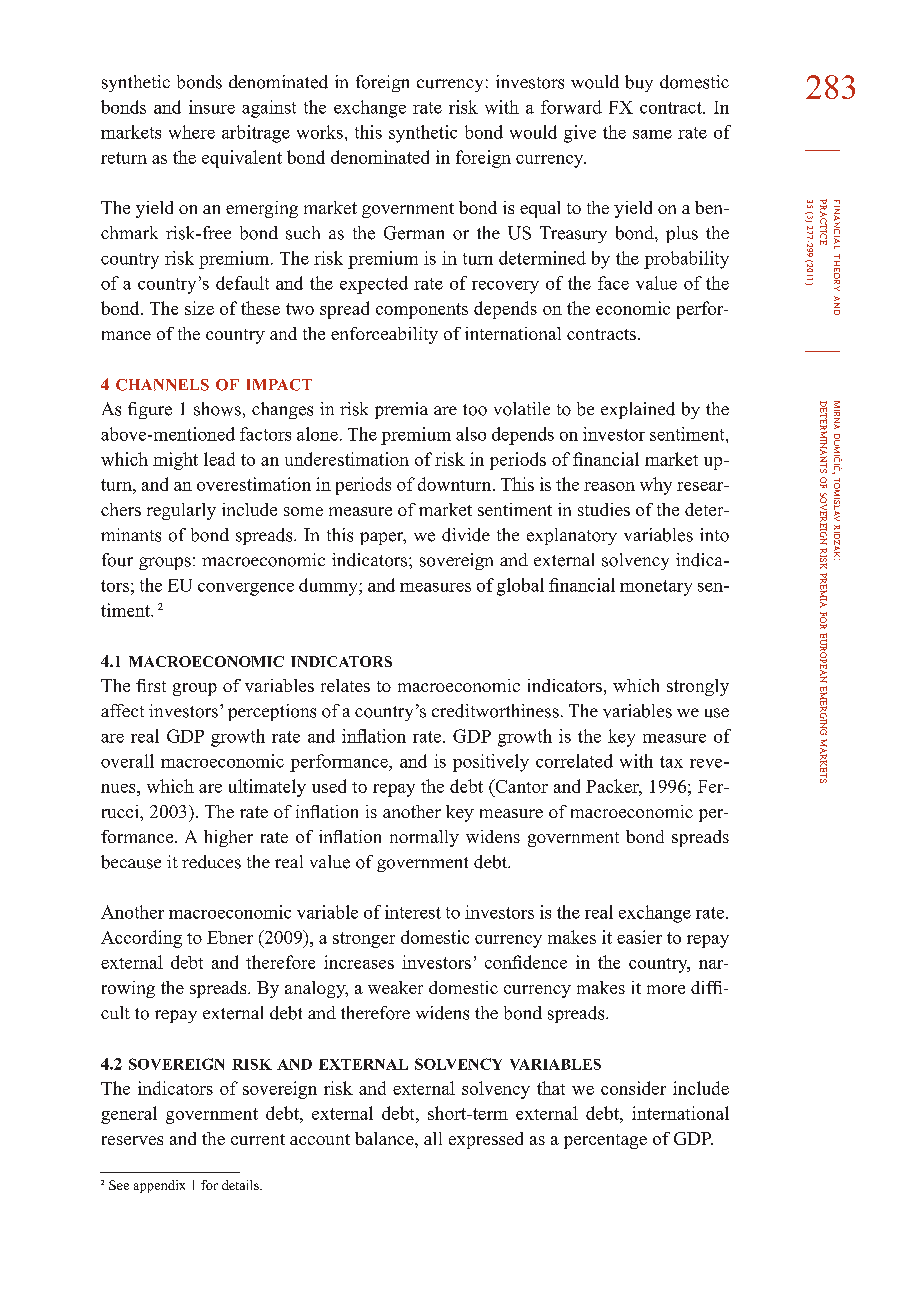 The height and width of the screenshot is (1316, 906). I want to click on same, so click(652, 134).
